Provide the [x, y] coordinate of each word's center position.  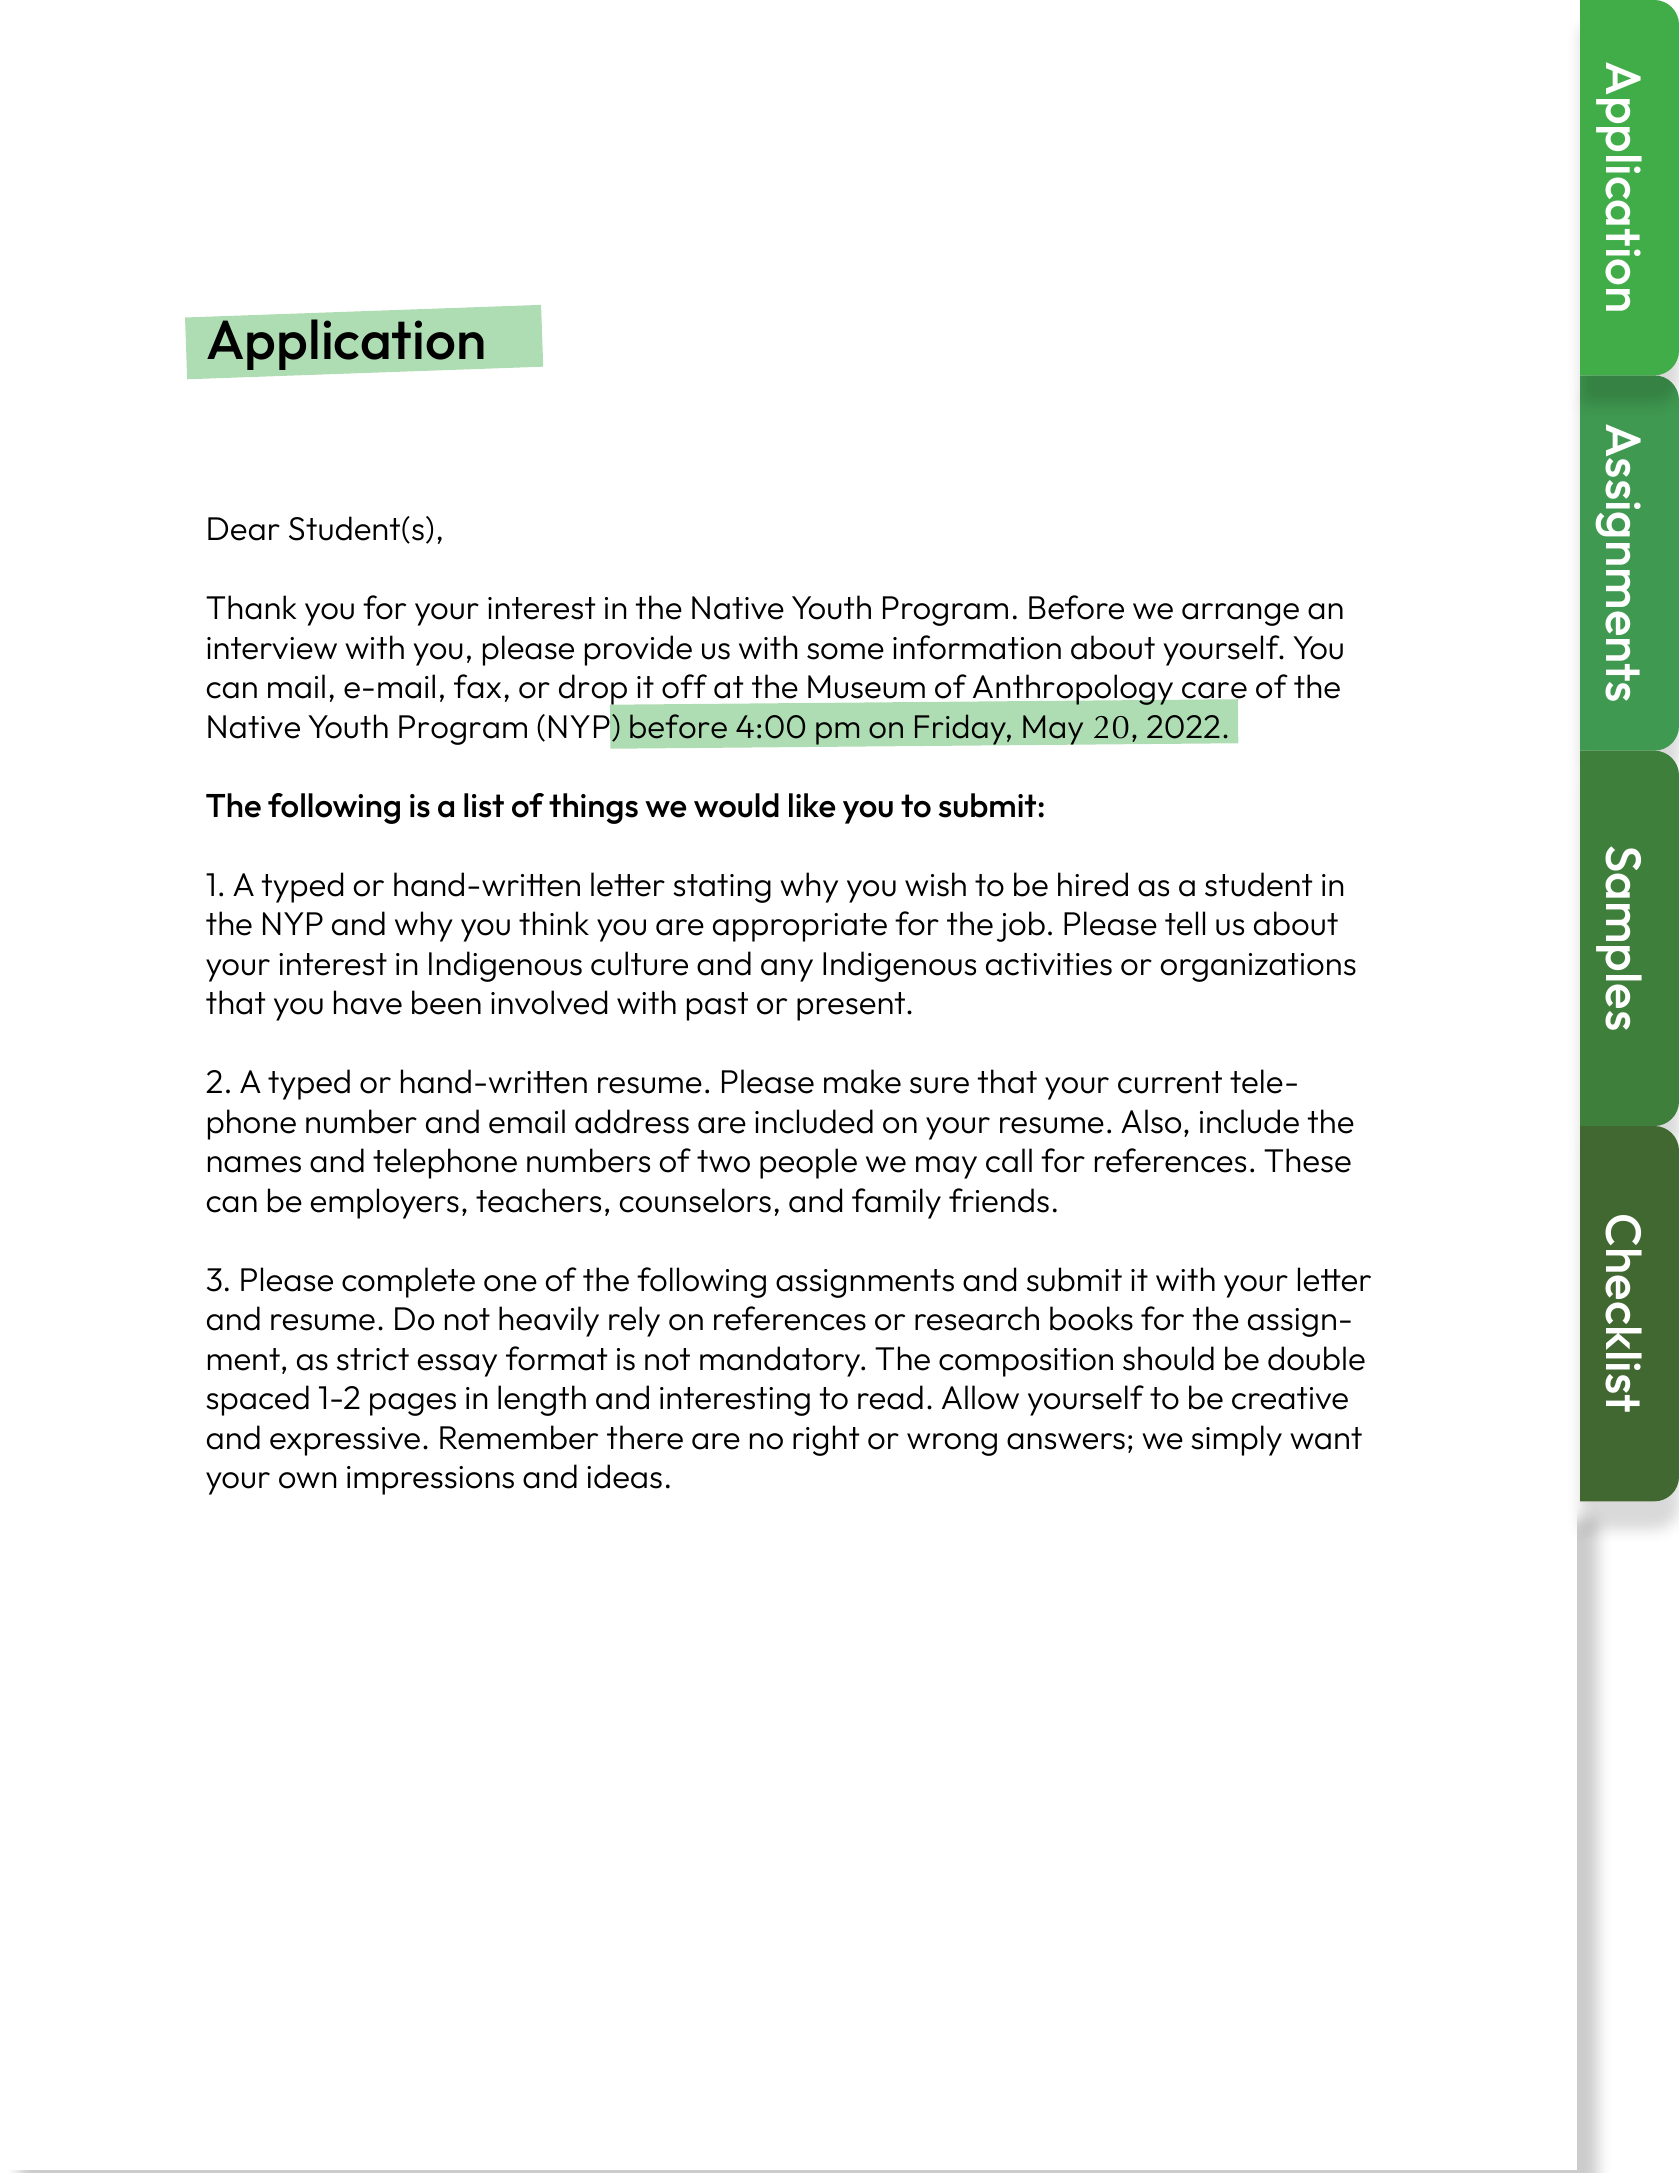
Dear [244, 529]
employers [385, 1203]
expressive [345, 1441]
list [484, 805]
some [845, 651]
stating [722, 888]
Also [1151, 1121]
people [808, 1163]
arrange [1240, 614]
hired [1093, 884]
